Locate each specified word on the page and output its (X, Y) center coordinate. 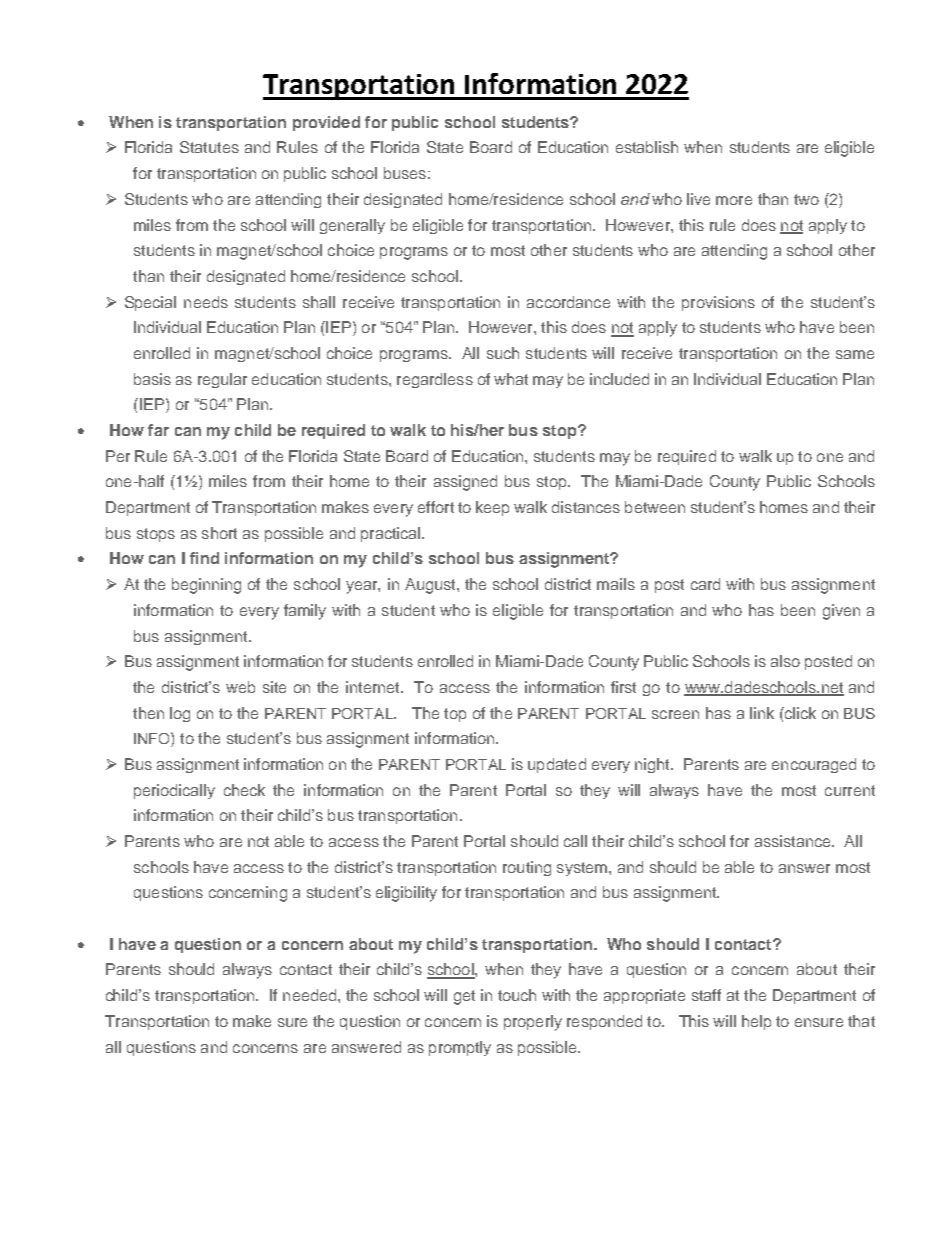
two (806, 199)
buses (405, 173)
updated (557, 765)
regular (222, 380)
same (855, 354)
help (756, 1022)
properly (533, 1023)
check (244, 790)
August (431, 586)
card (705, 584)
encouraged (814, 765)
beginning (206, 586)
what (511, 379)
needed (311, 995)
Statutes (209, 147)
